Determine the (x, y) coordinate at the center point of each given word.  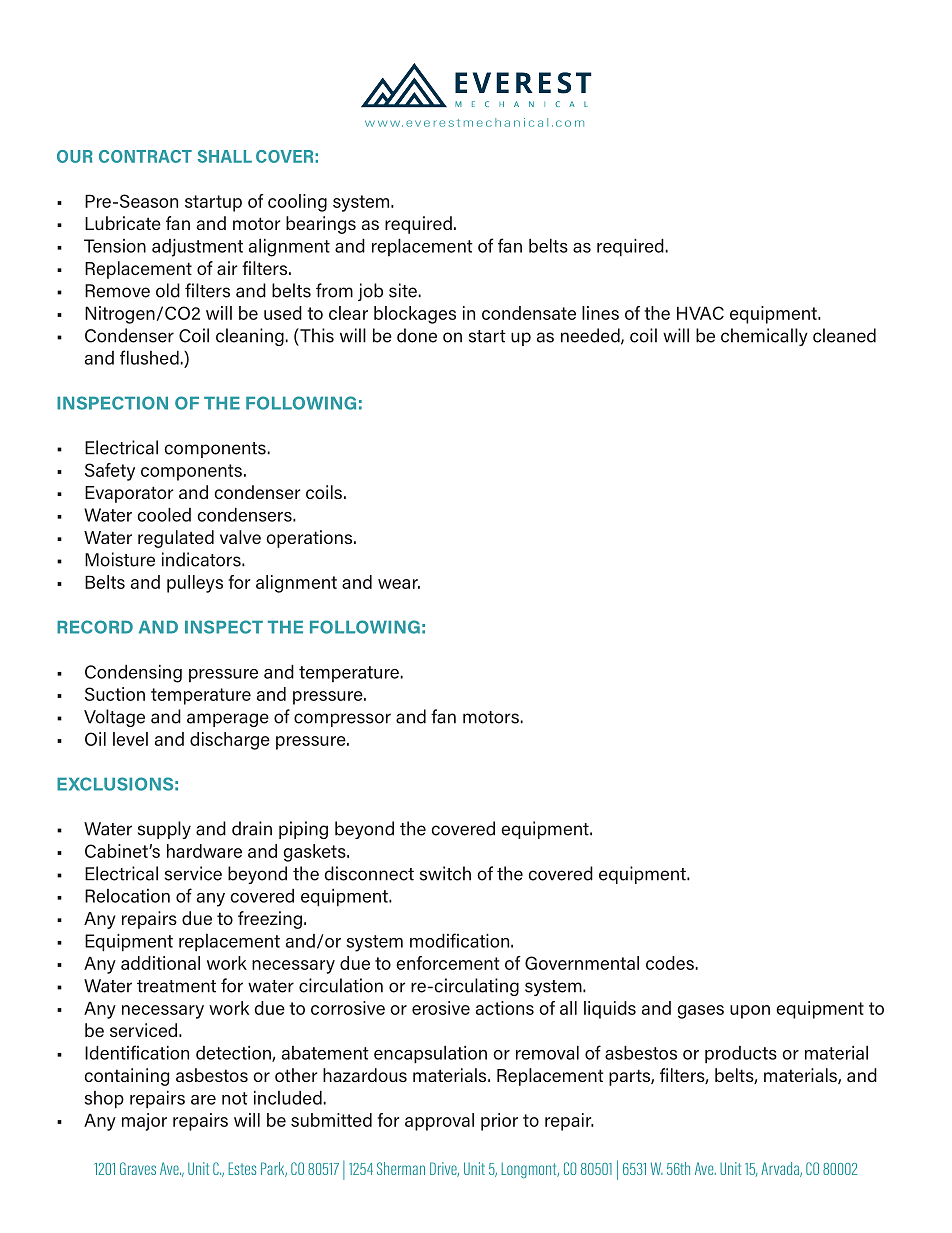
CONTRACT (145, 156)
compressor (342, 720)
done (417, 335)
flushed (149, 357)
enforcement (447, 963)
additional (160, 963)
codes (670, 963)
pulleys (195, 584)
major (144, 1122)
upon (750, 1012)
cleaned (844, 335)
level (130, 739)
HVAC (700, 313)
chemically (764, 337)
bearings (321, 225)
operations (310, 539)
